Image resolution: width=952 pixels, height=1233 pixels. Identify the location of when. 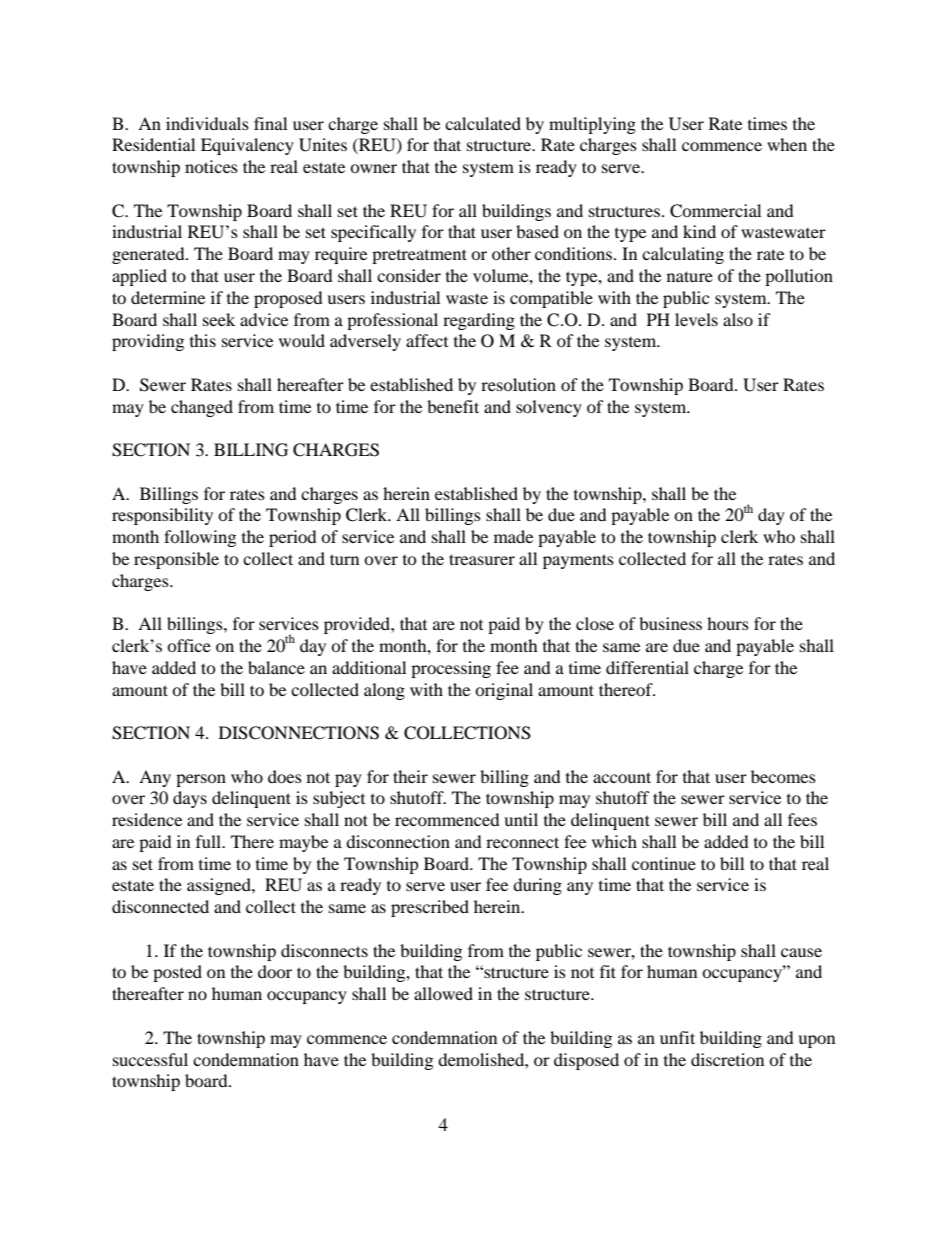
(787, 144).
